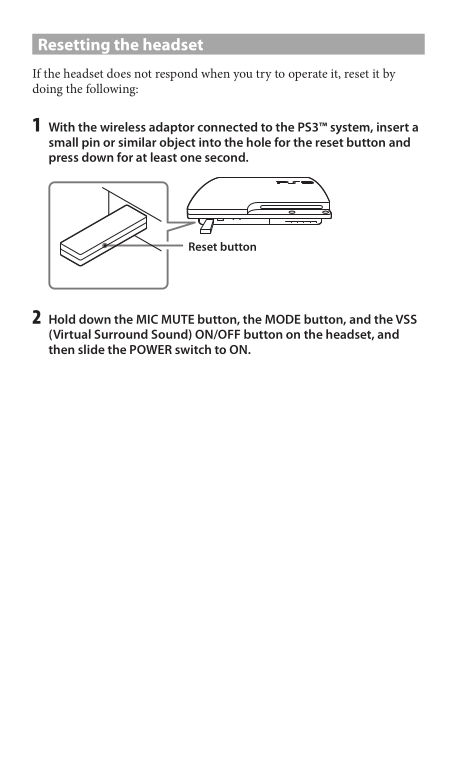  What do you see at coordinates (406, 319) in the screenshot?
I see `VSS` at bounding box center [406, 319].
